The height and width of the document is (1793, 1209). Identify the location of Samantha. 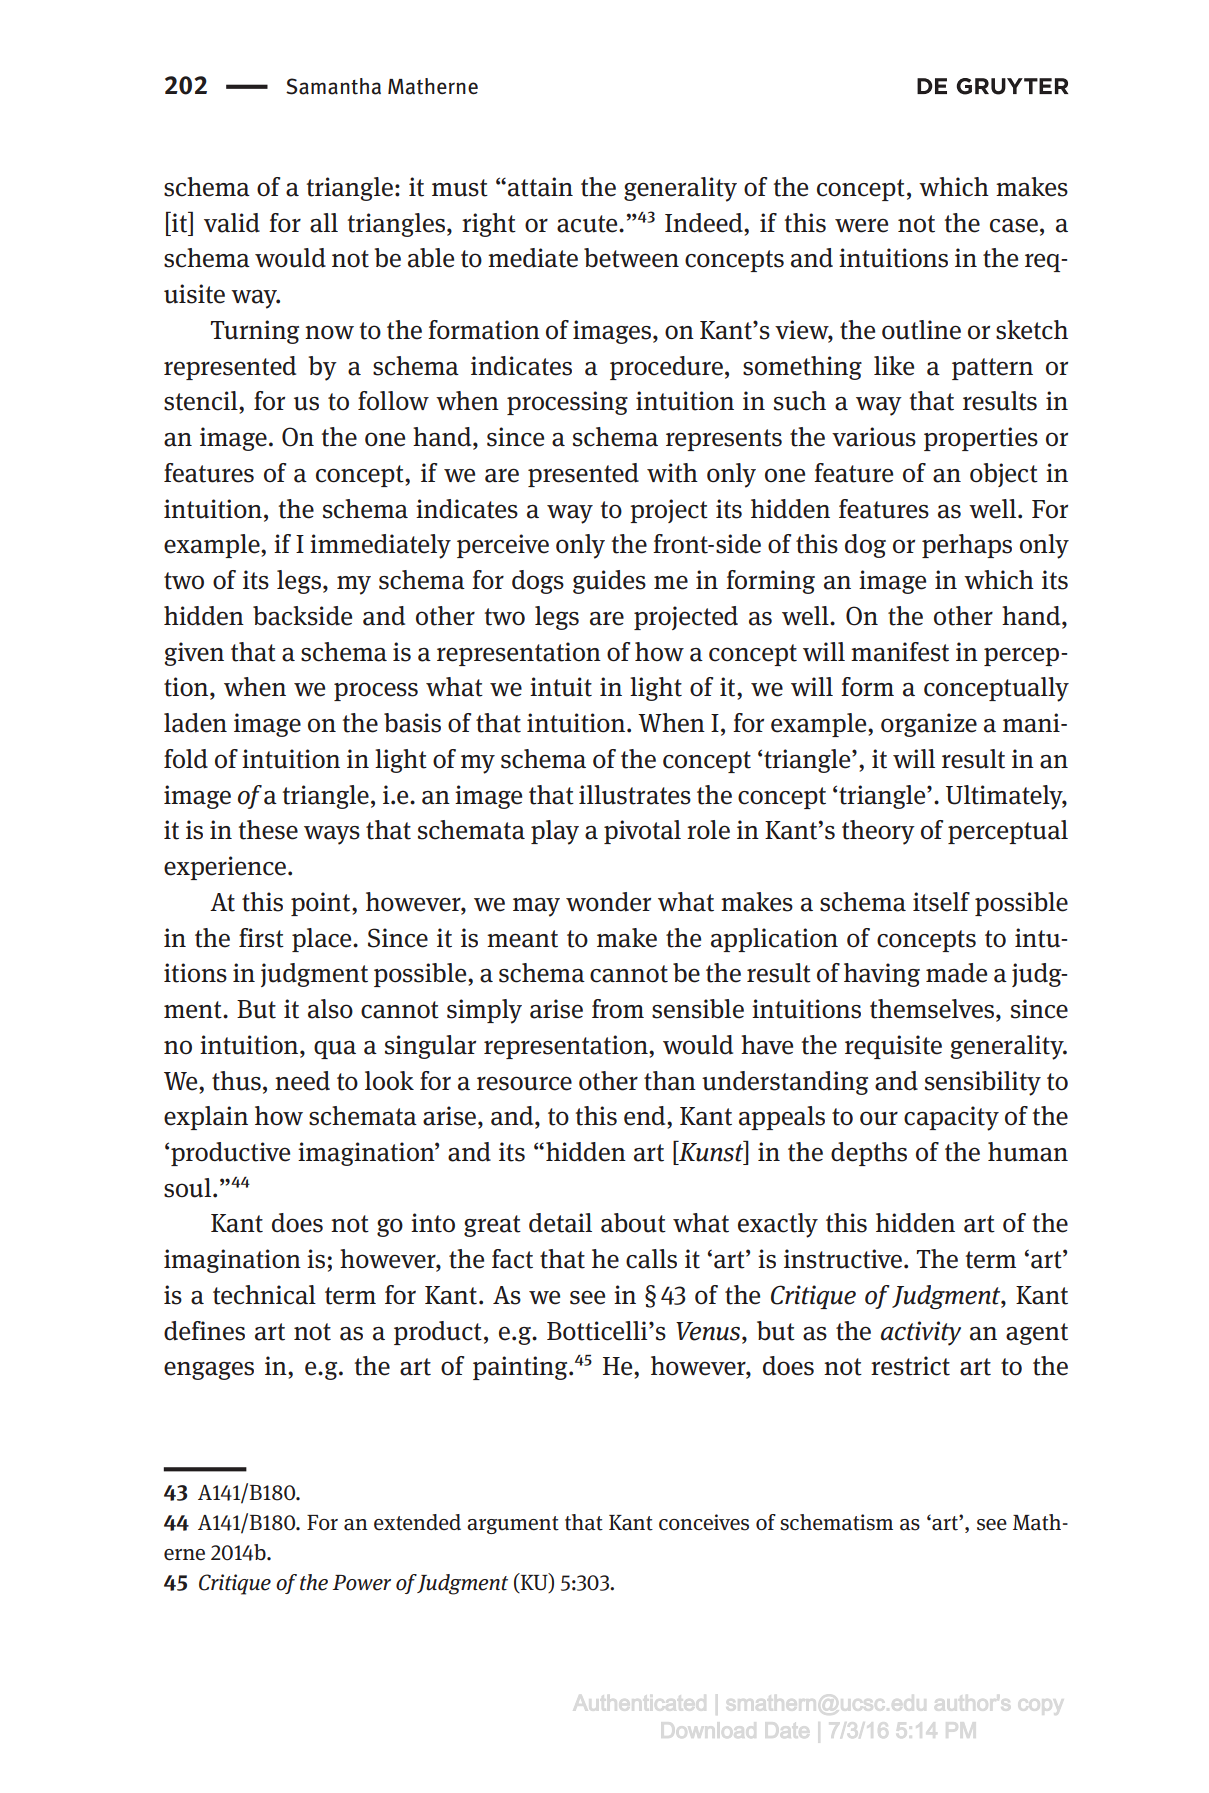
(333, 86).
